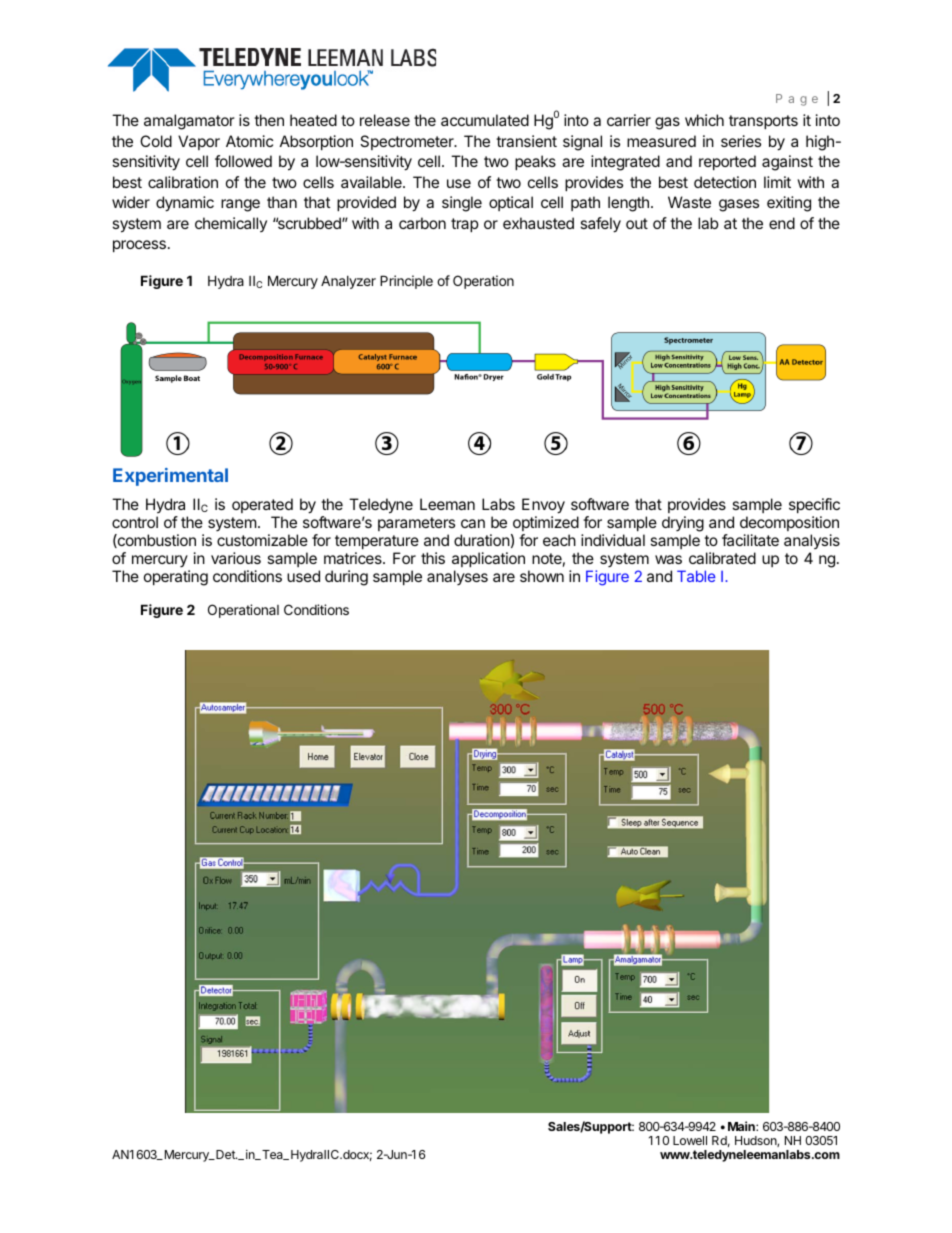 The height and width of the document is (1233, 952). I want to click on series, so click(741, 141).
